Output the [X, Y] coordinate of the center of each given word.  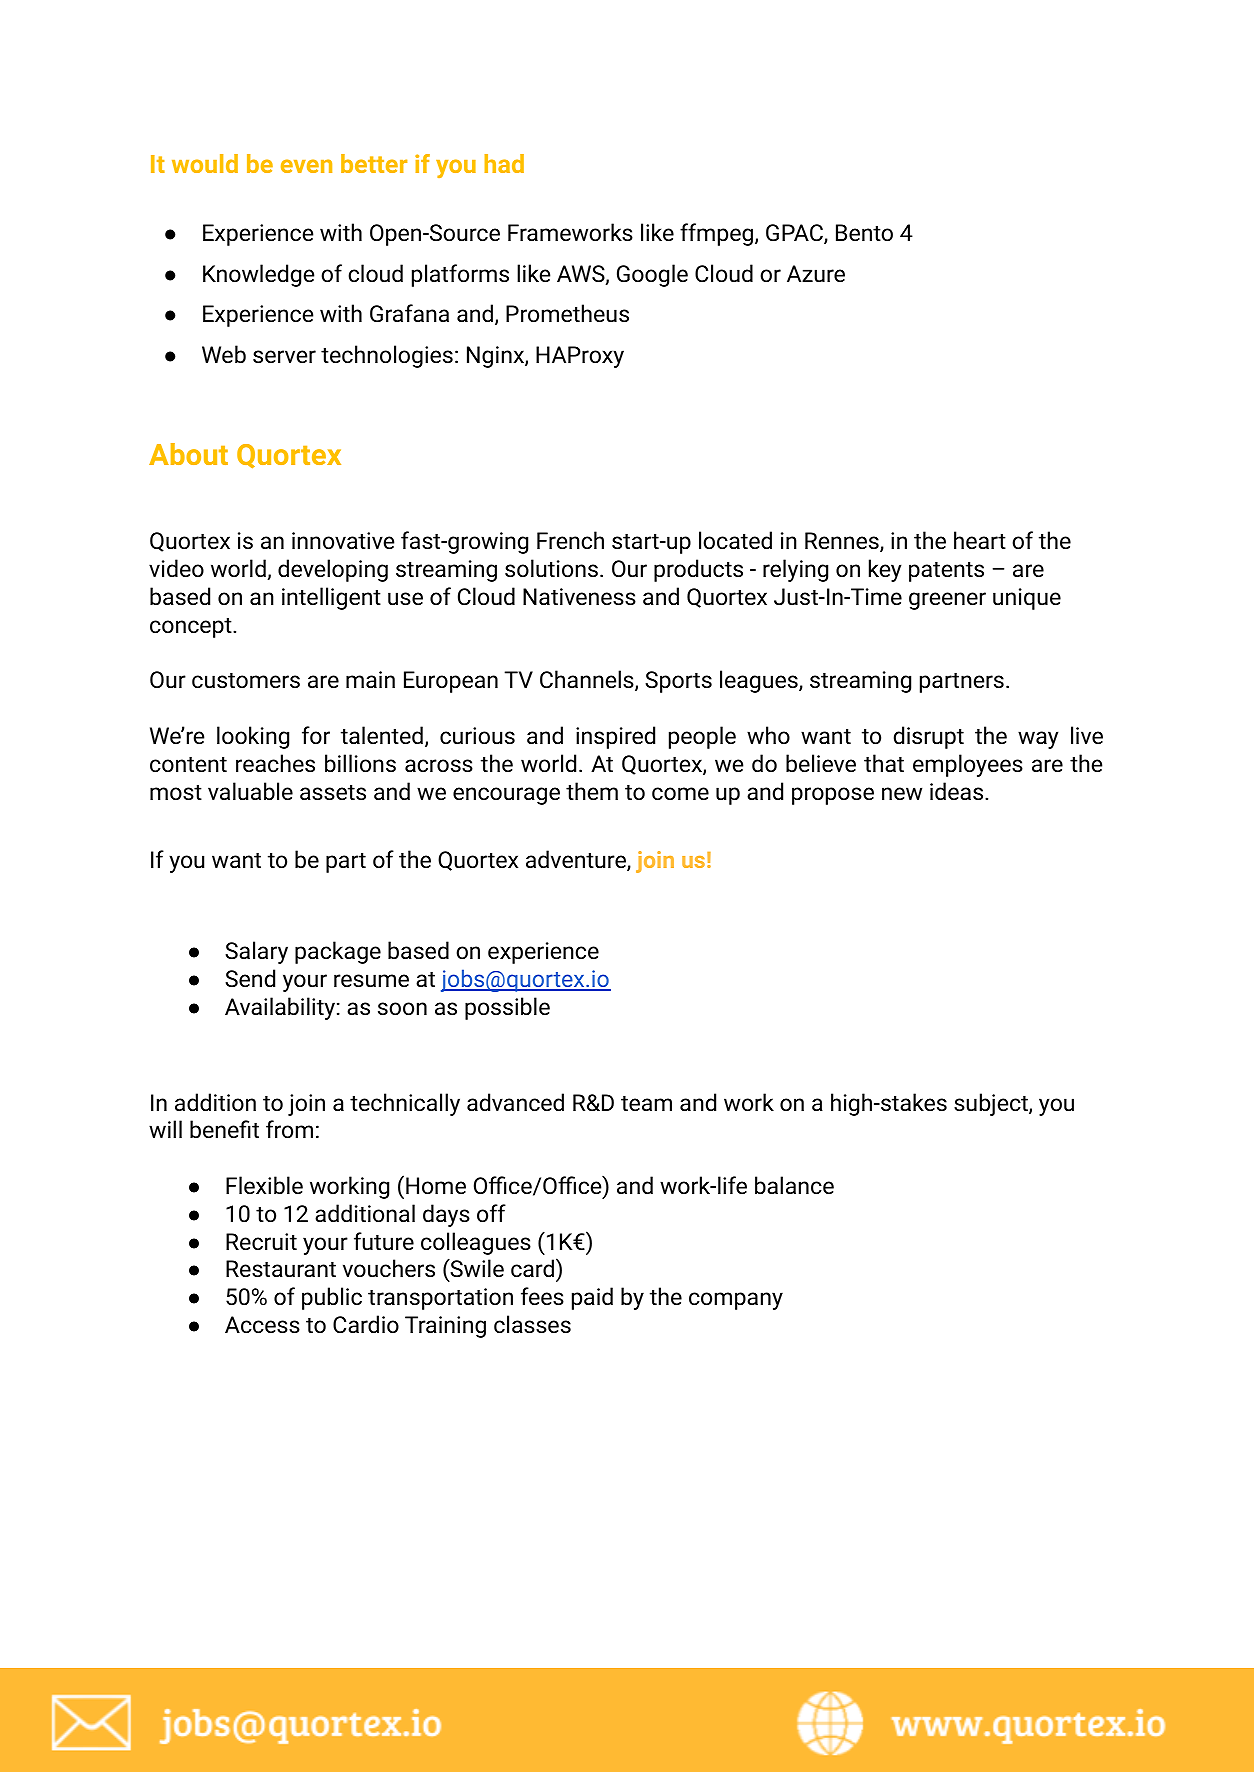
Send [250, 978]
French [570, 540]
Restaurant [281, 1269]
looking [253, 737]
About [188, 454]
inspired [615, 737]
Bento [864, 232]
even [306, 166]
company [736, 1301]
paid [592, 1298]
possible [507, 1008]
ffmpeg [718, 234]
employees [968, 765]
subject [992, 1104]
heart [980, 540]
